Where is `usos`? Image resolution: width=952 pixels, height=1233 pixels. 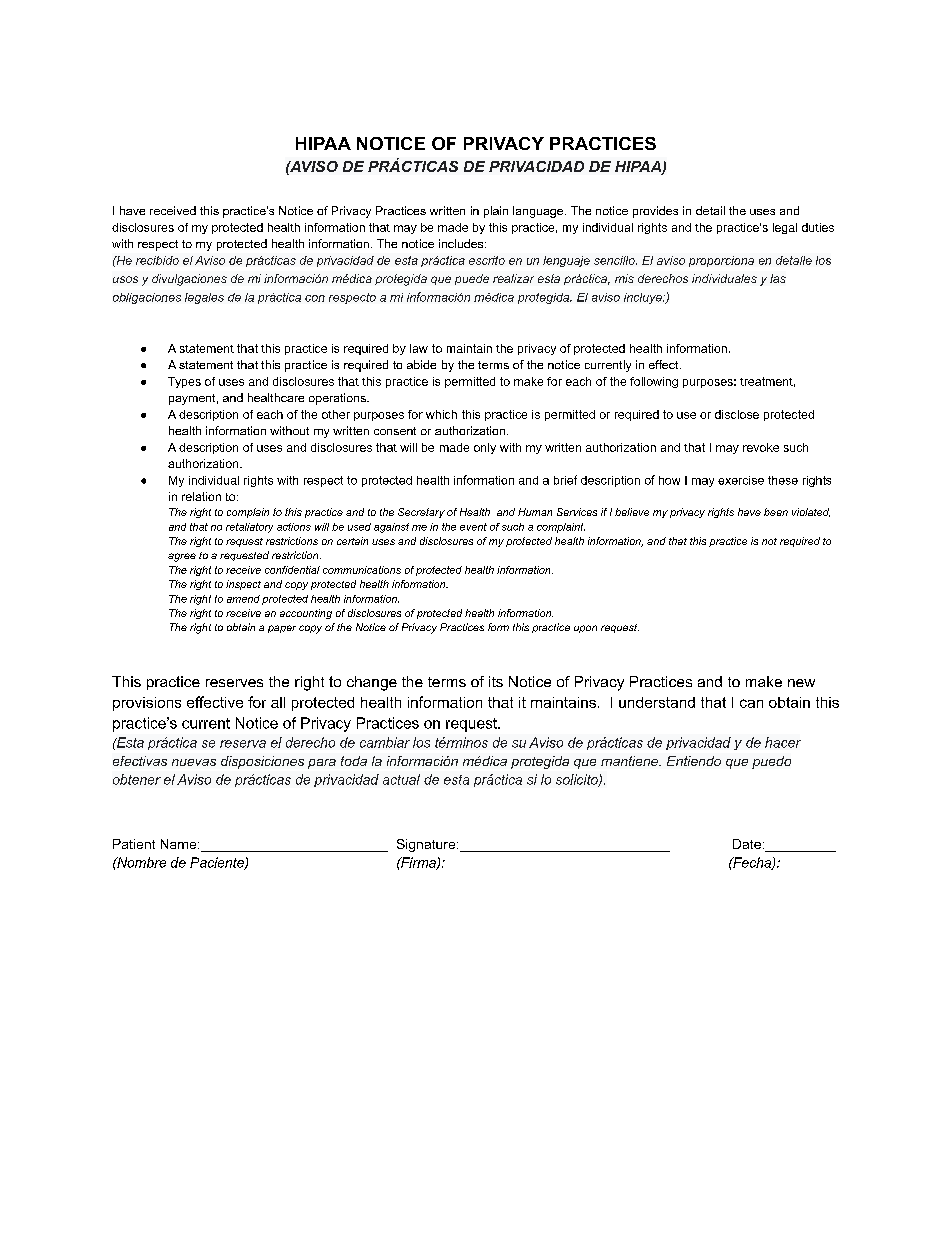 usos is located at coordinates (125, 279).
